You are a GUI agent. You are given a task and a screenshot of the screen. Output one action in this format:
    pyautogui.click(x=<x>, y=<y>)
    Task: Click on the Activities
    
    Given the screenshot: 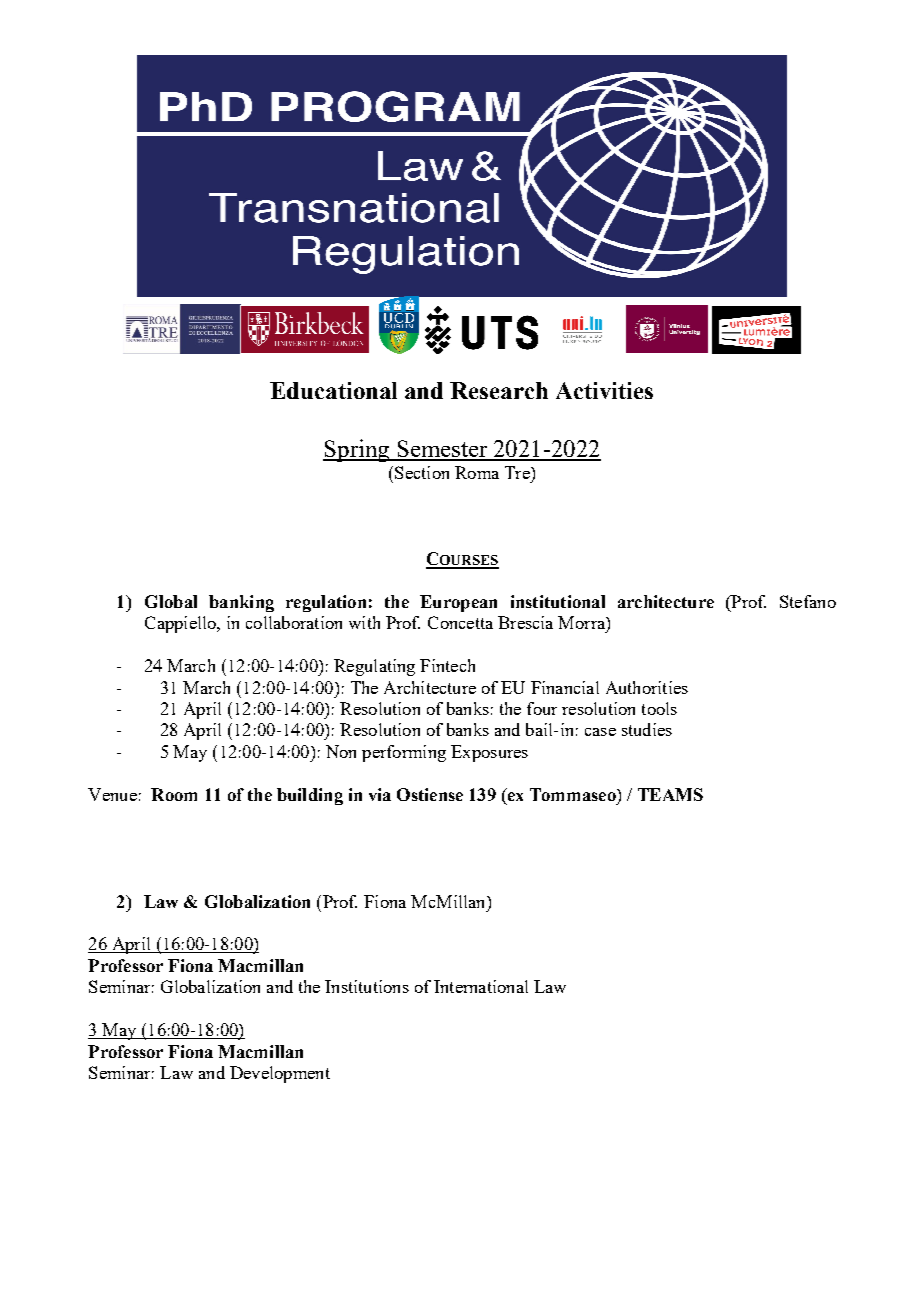 What is the action you would take?
    pyautogui.click(x=604, y=390)
